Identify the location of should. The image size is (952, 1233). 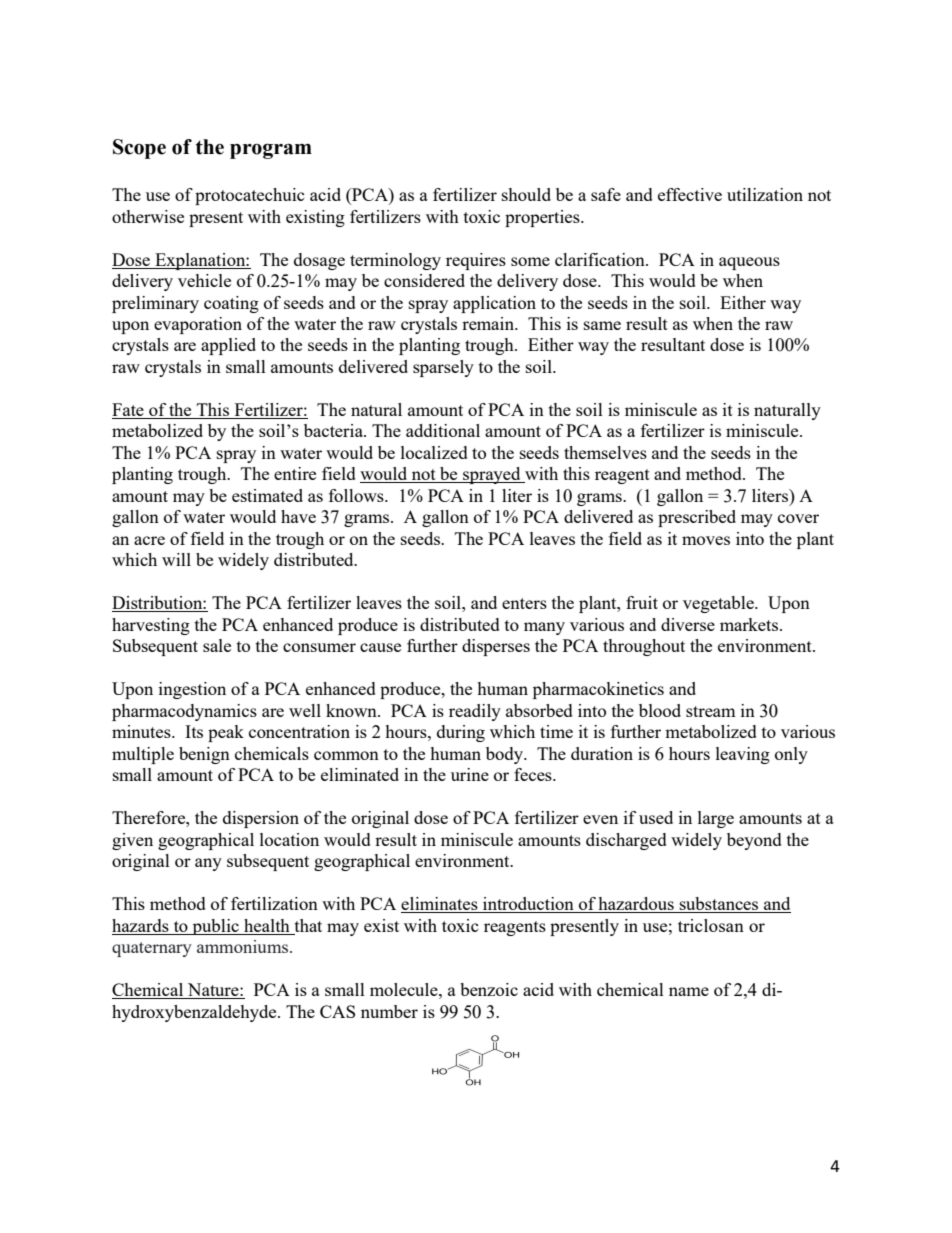
(526, 194).
